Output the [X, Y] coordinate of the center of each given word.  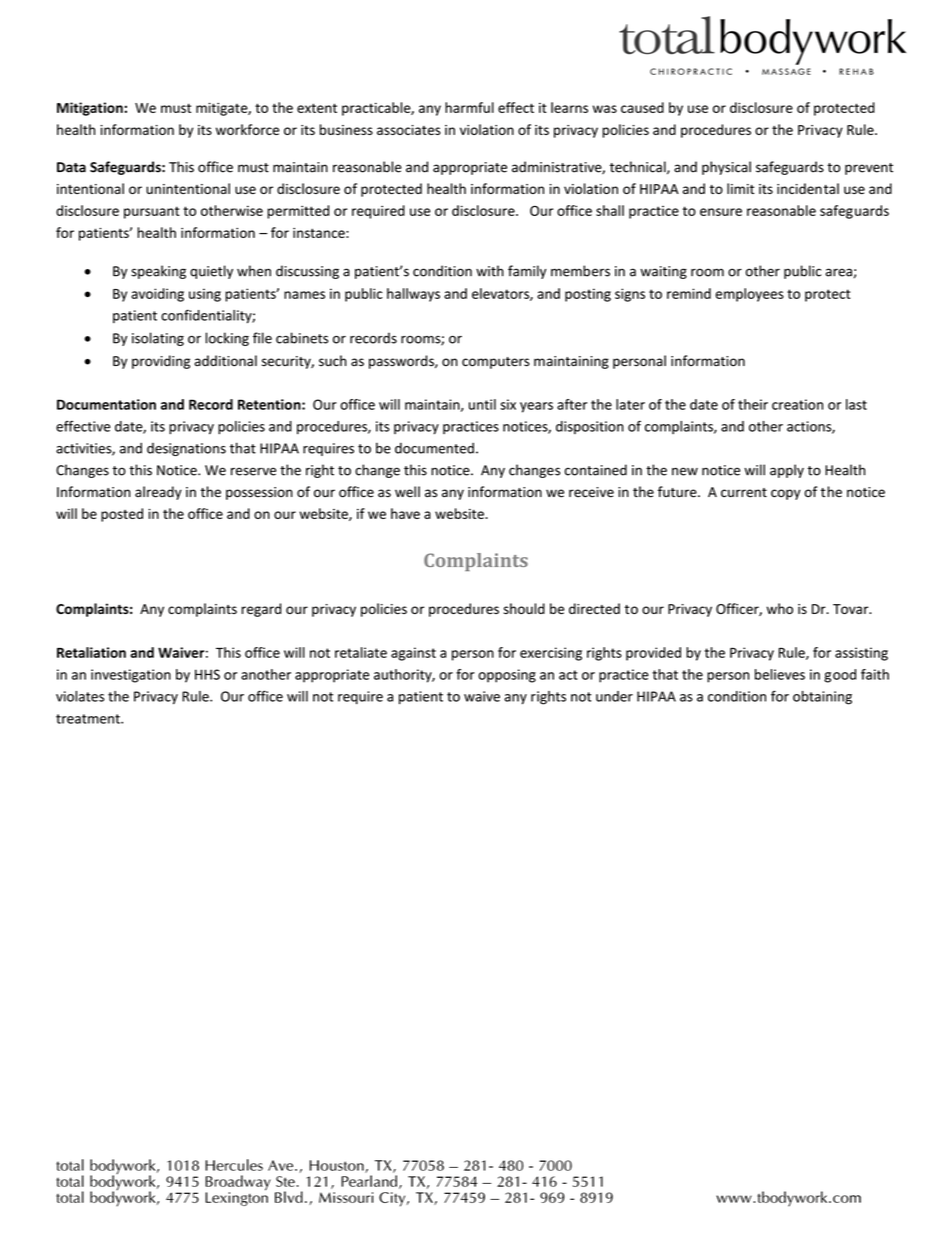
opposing [507, 676]
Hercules [234, 1165]
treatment [89, 719]
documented [434, 448]
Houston [338, 1166]
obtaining [822, 698]
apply [787, 471]
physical [726, 168]
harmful [469, 107]
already [158, 493]
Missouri [346, 1197]
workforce [247, 129]
